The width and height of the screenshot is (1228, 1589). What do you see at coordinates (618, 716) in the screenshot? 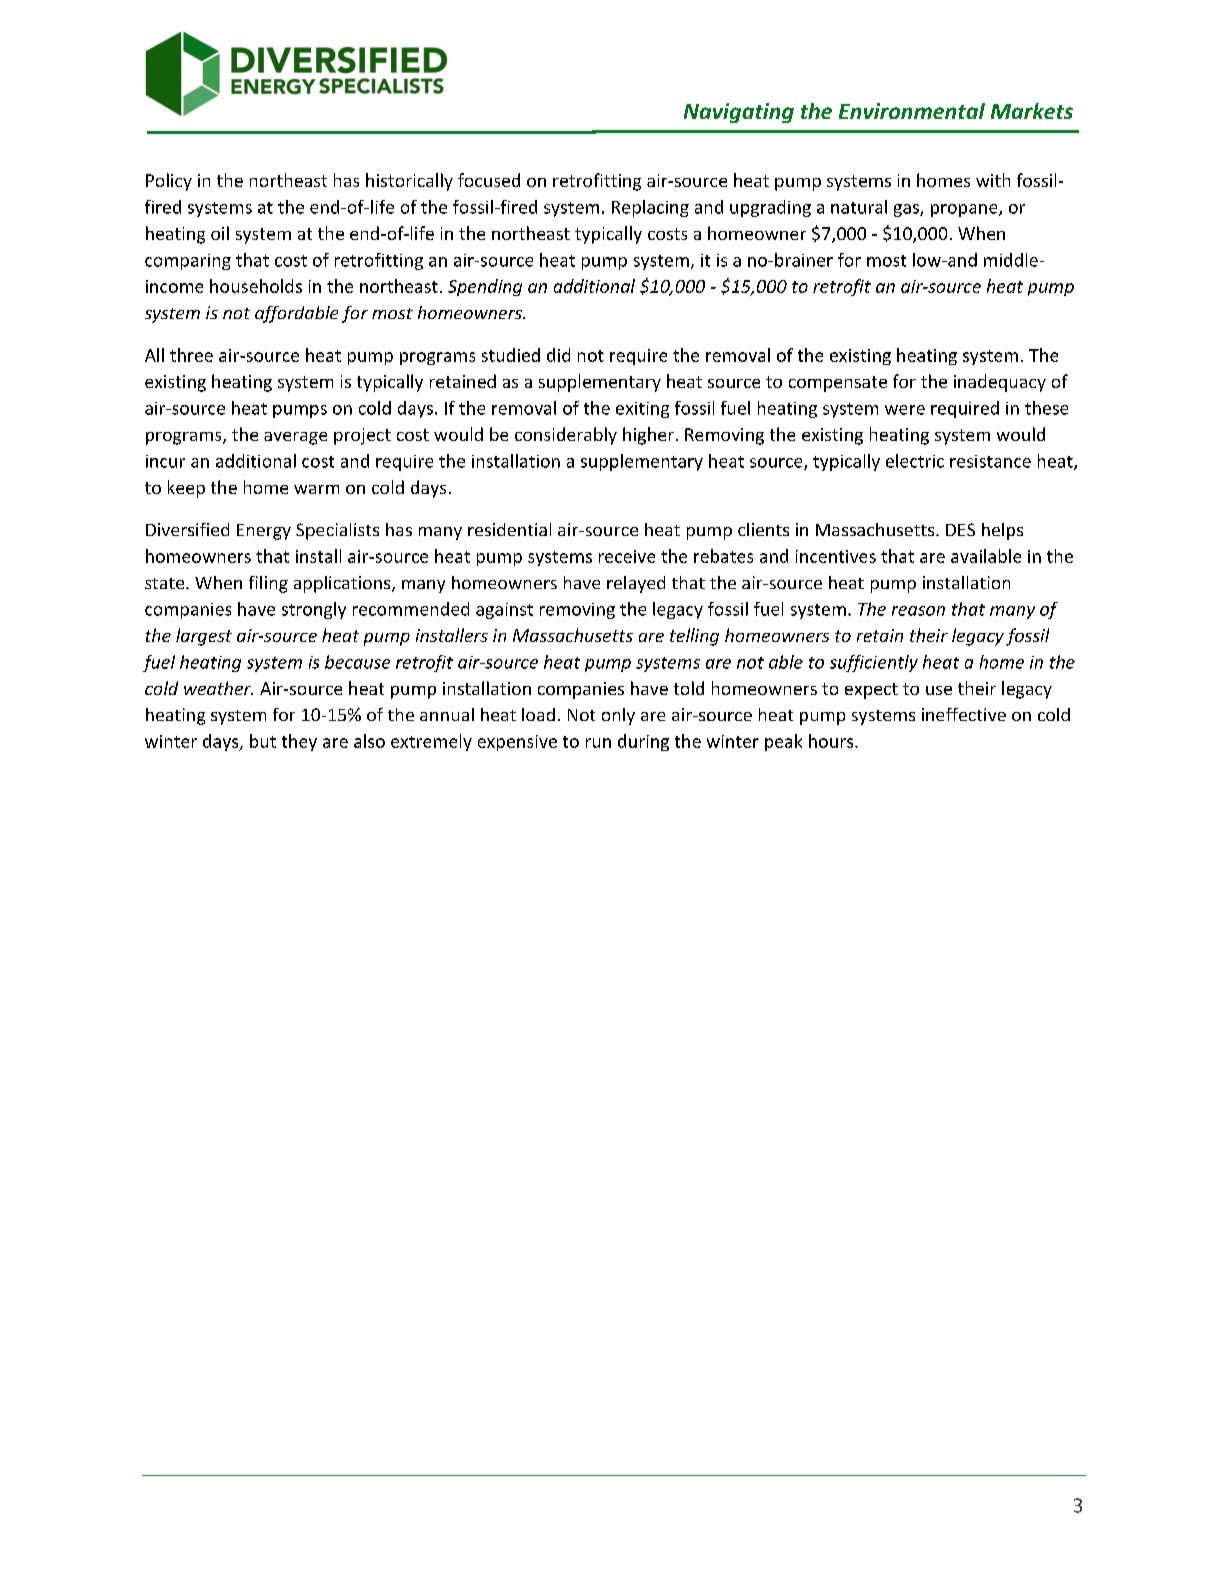
I see `only` at bounding box center [618, 716].
